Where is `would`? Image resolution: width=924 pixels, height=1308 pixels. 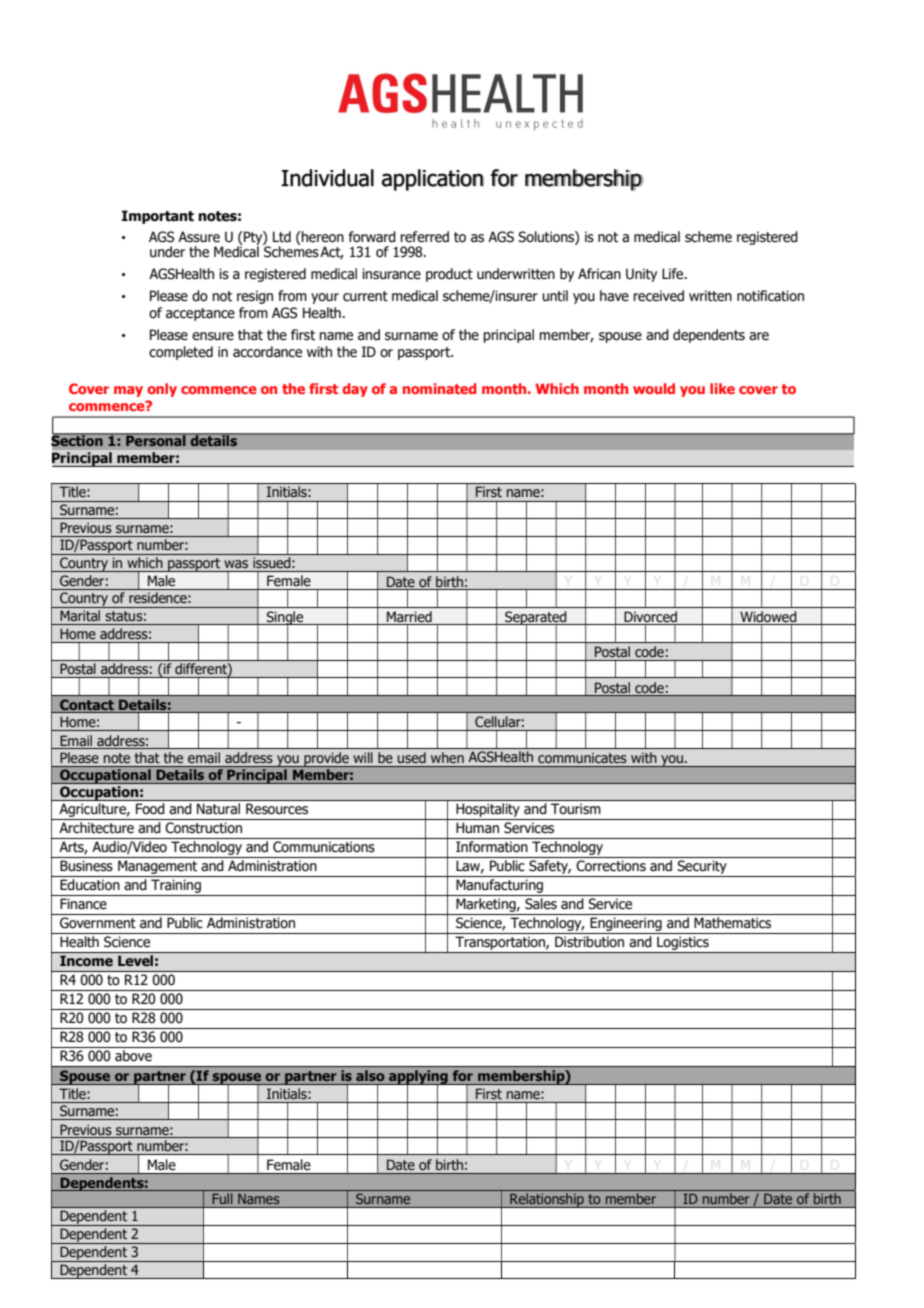 would is located at coordinates (654, 388).
